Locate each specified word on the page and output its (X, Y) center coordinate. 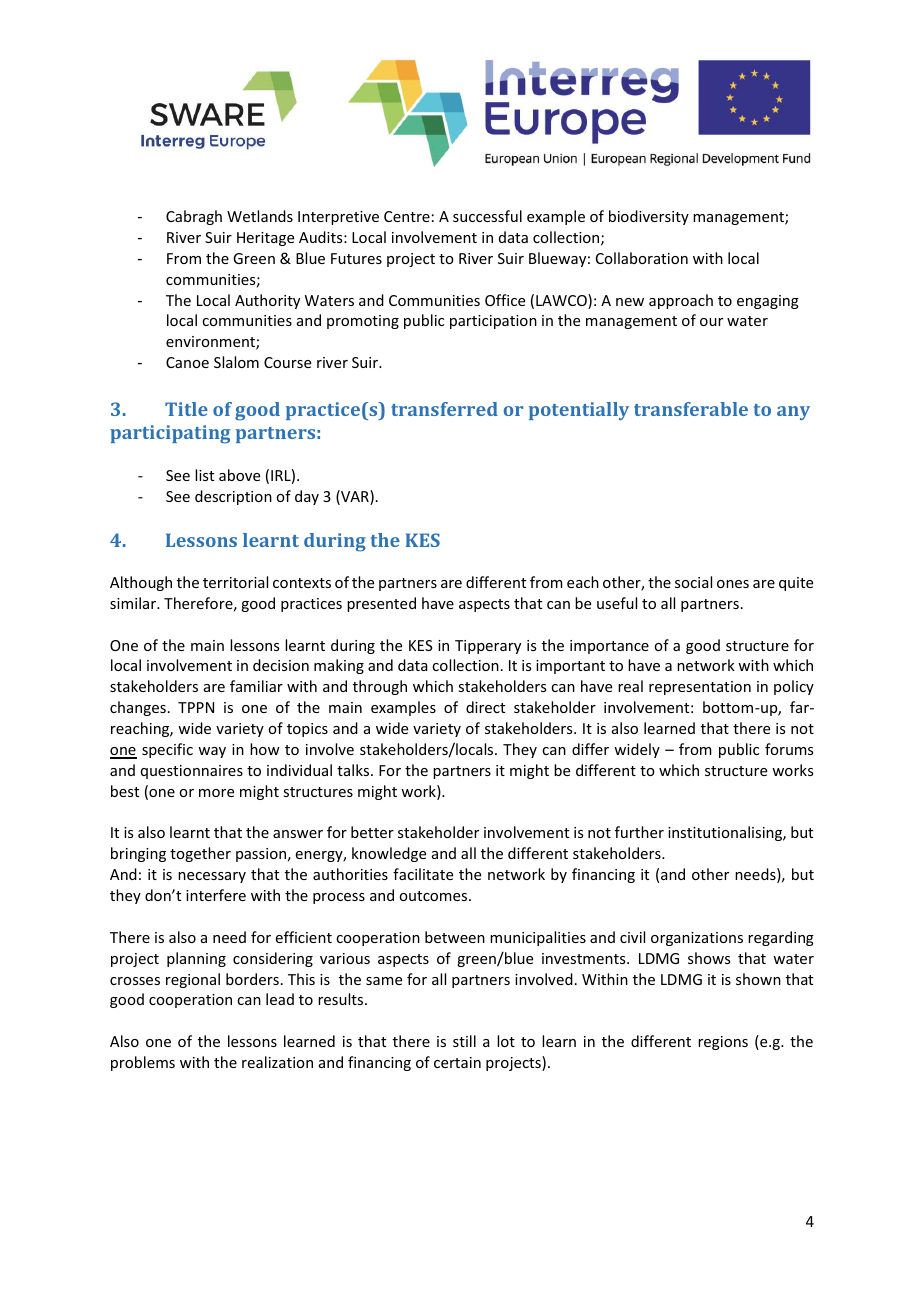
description (233, 497)
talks (354, 770)
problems (143, 1063)
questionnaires (192, 772)
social (693, 582)
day (307, 497)
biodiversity (649, 217)
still (464, 1041)
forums (789, 749)
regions (723, 1043)
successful (487, 216)
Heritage (265, 239)
